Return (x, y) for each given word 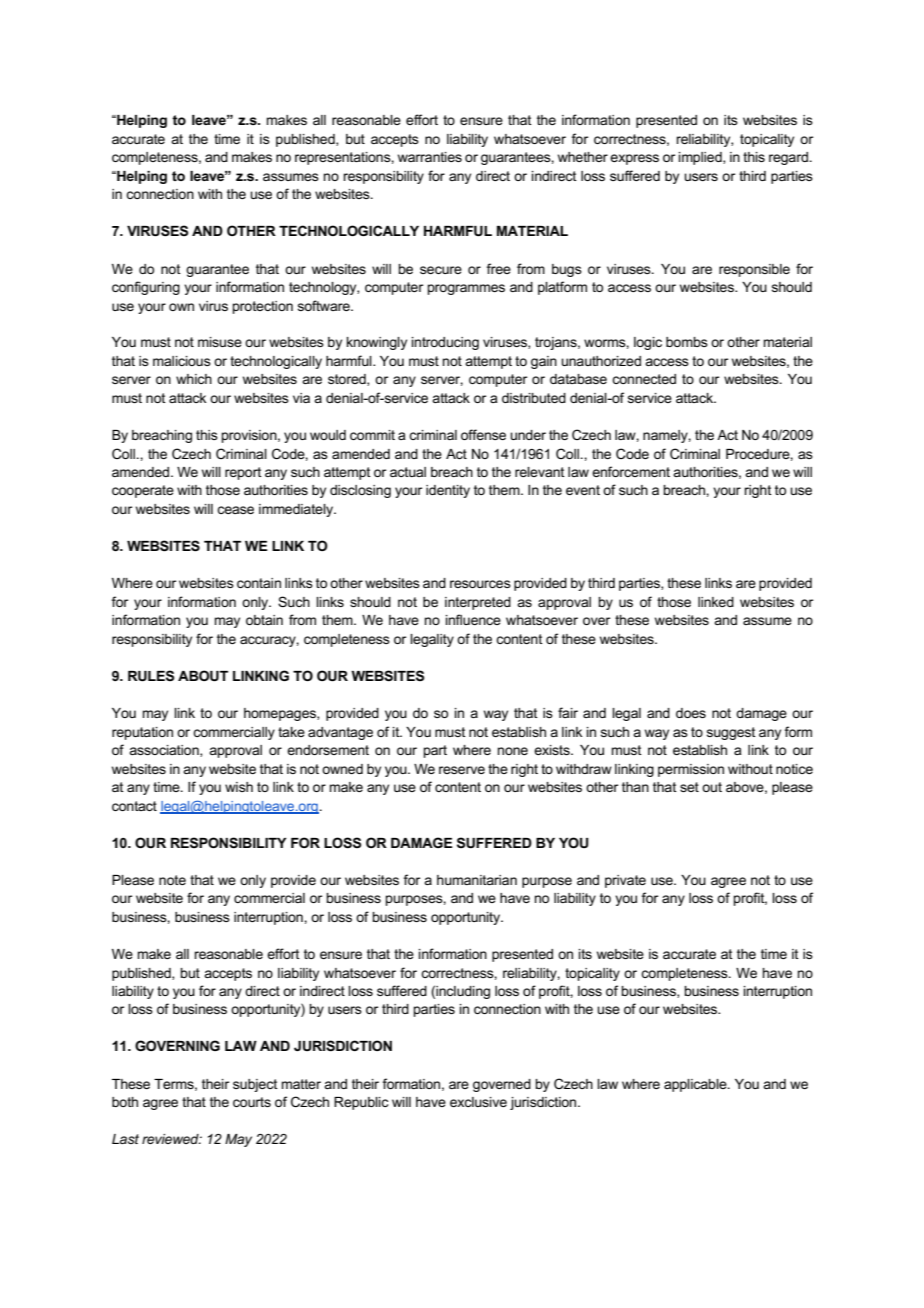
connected (644, 379)
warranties (430, 157)
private (625, 881)
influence (473, 619)
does (691, 713)
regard (788, 158)
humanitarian (477, 880)
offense (483, 434)
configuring (146, 288)
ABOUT (203, 675)
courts (252, 1102)
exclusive (478, 1102)
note (172, 880)
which (194, 379)
